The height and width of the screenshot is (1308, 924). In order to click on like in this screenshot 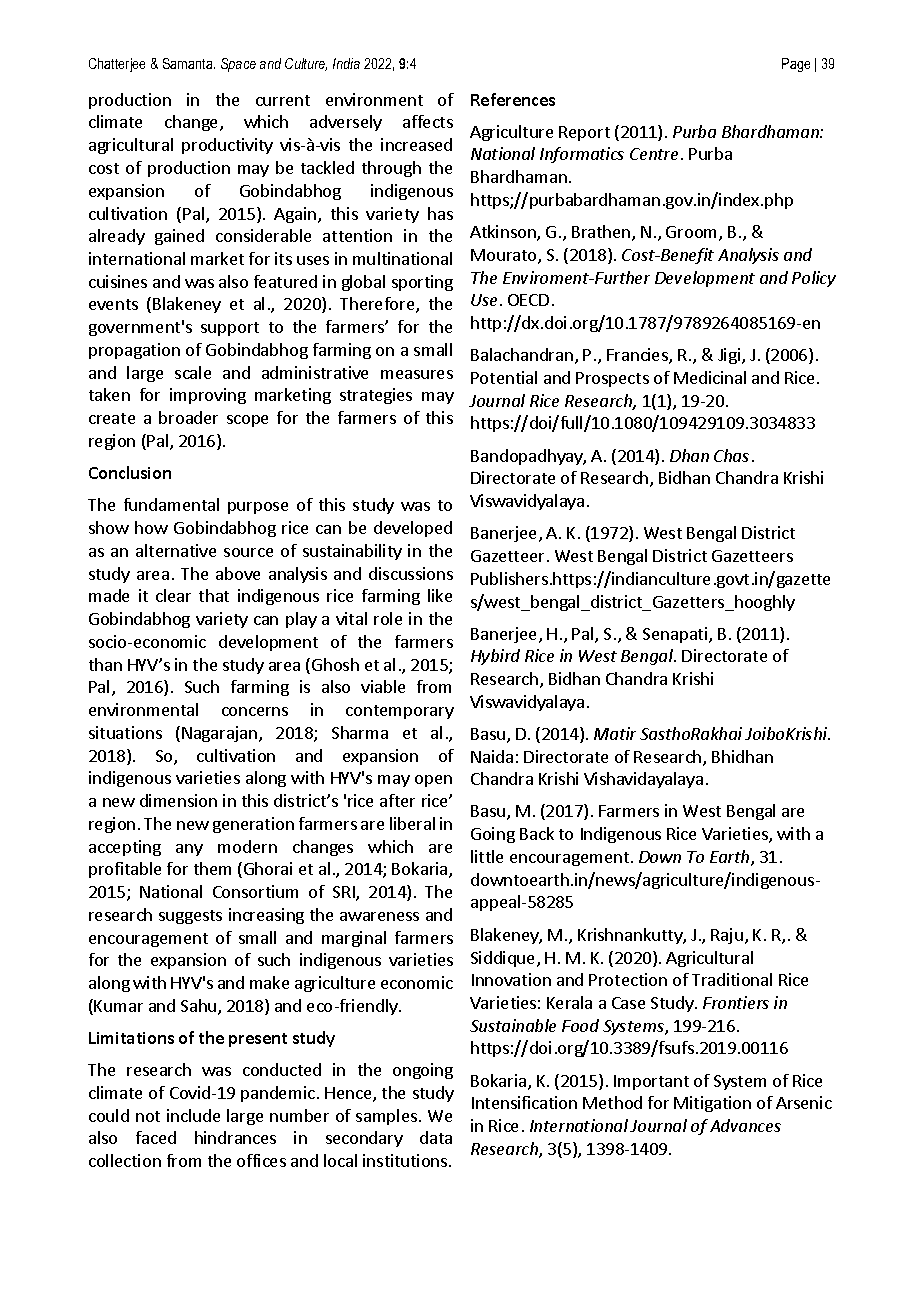, I will do `click(440, 595)`.
